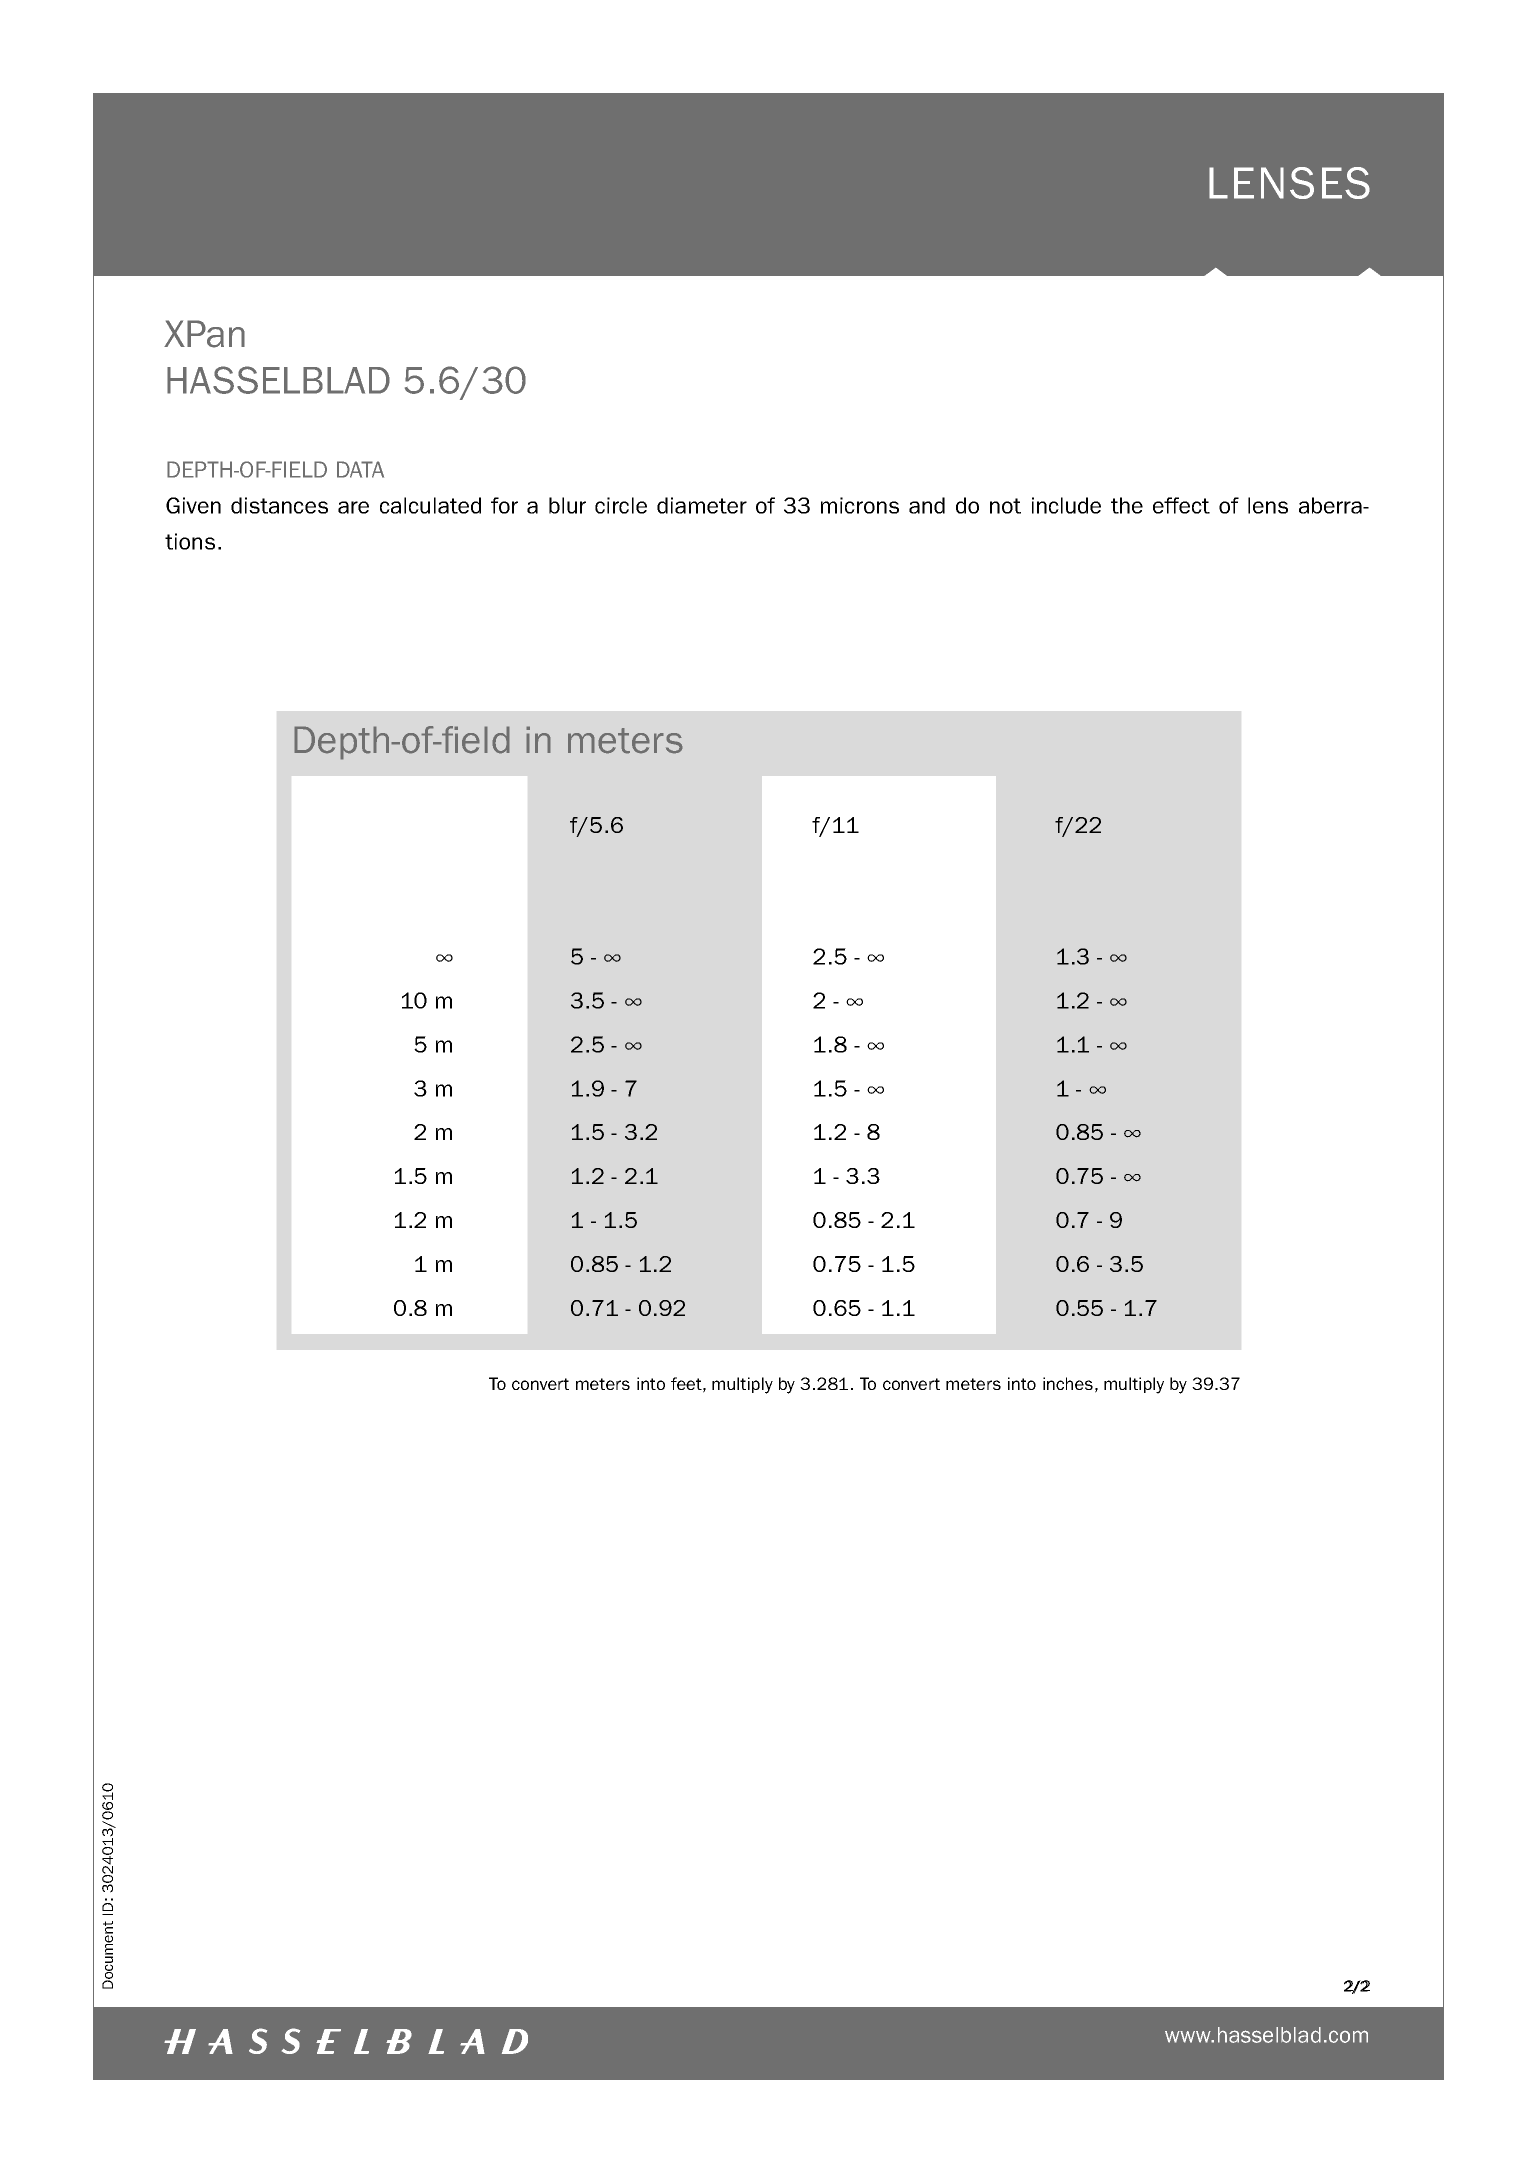 This page has height=2173, width=1537. I want to click on distances, so click(279, 505).
